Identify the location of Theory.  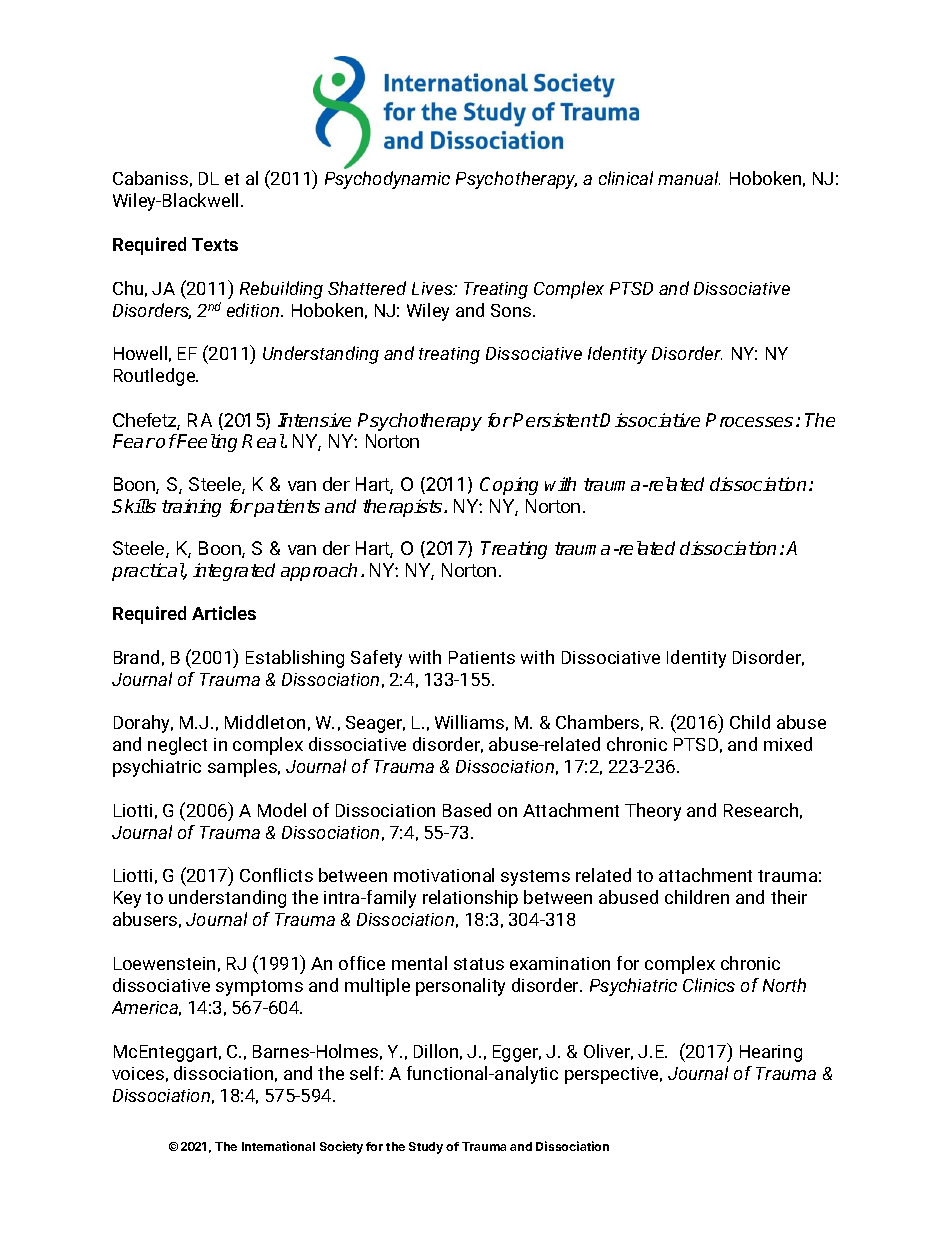
(653, 812).
